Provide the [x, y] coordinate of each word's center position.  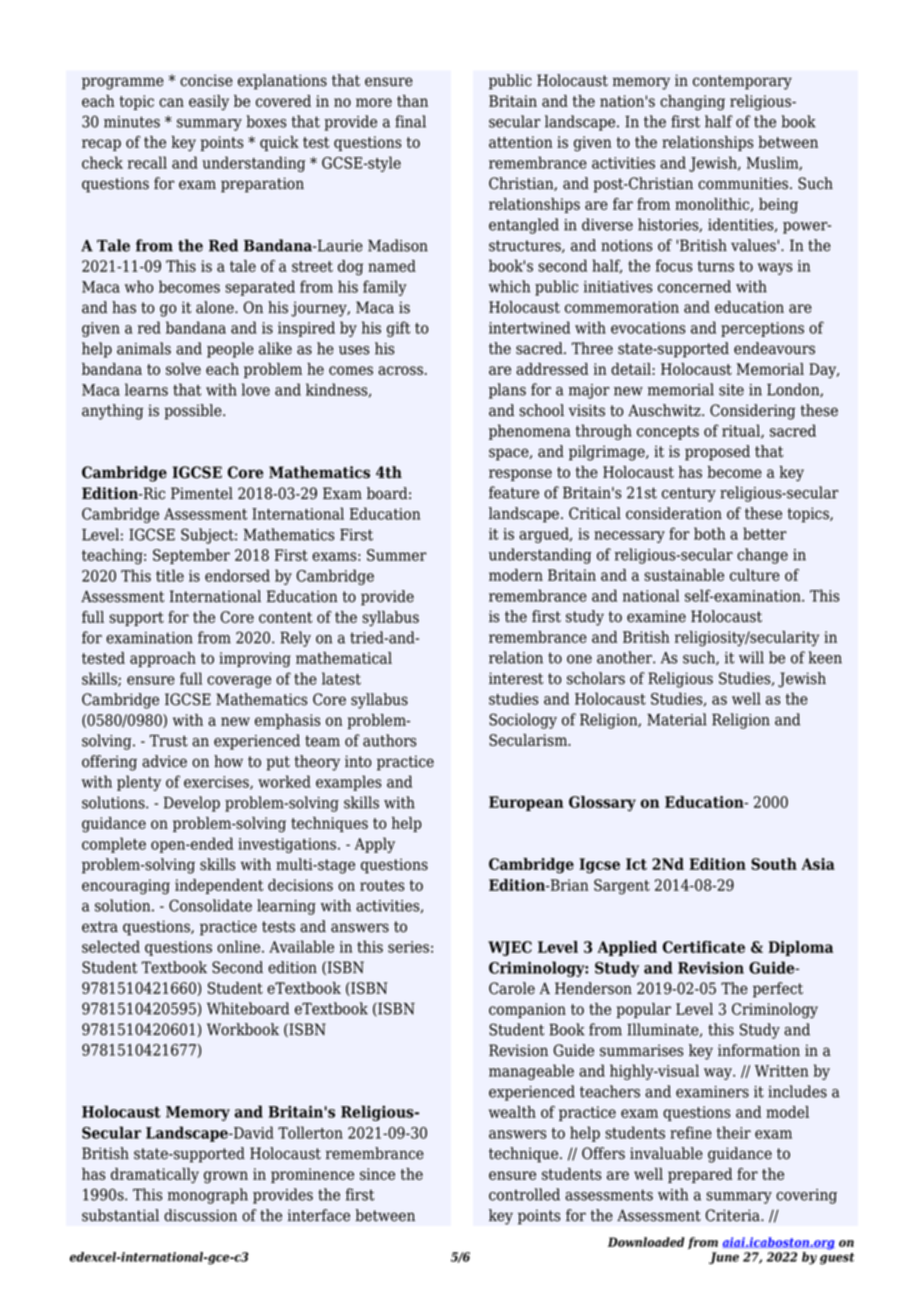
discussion [200, 1215]
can [171, 102]
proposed [717, 453]
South [774, 864]
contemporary [742, 82]
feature [514, 492]
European [526, 803]
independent [219, 886]
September [191, 556]
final [410, 121]
